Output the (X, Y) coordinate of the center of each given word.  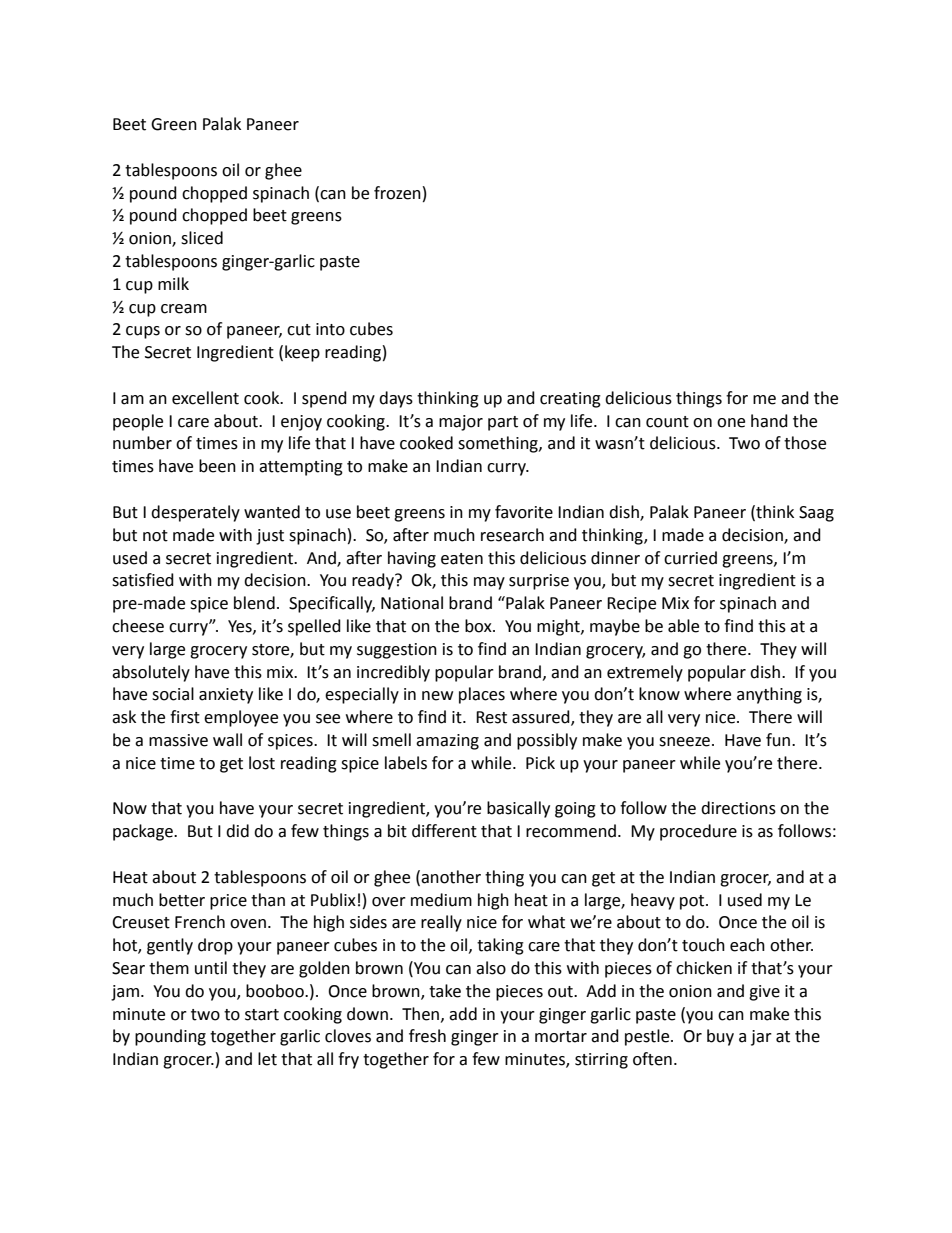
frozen (397, 193)
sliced (202, 238)
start (262, 1015)
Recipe (631, 605)
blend (254, 603)
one (731, 423)
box (479, 626)
